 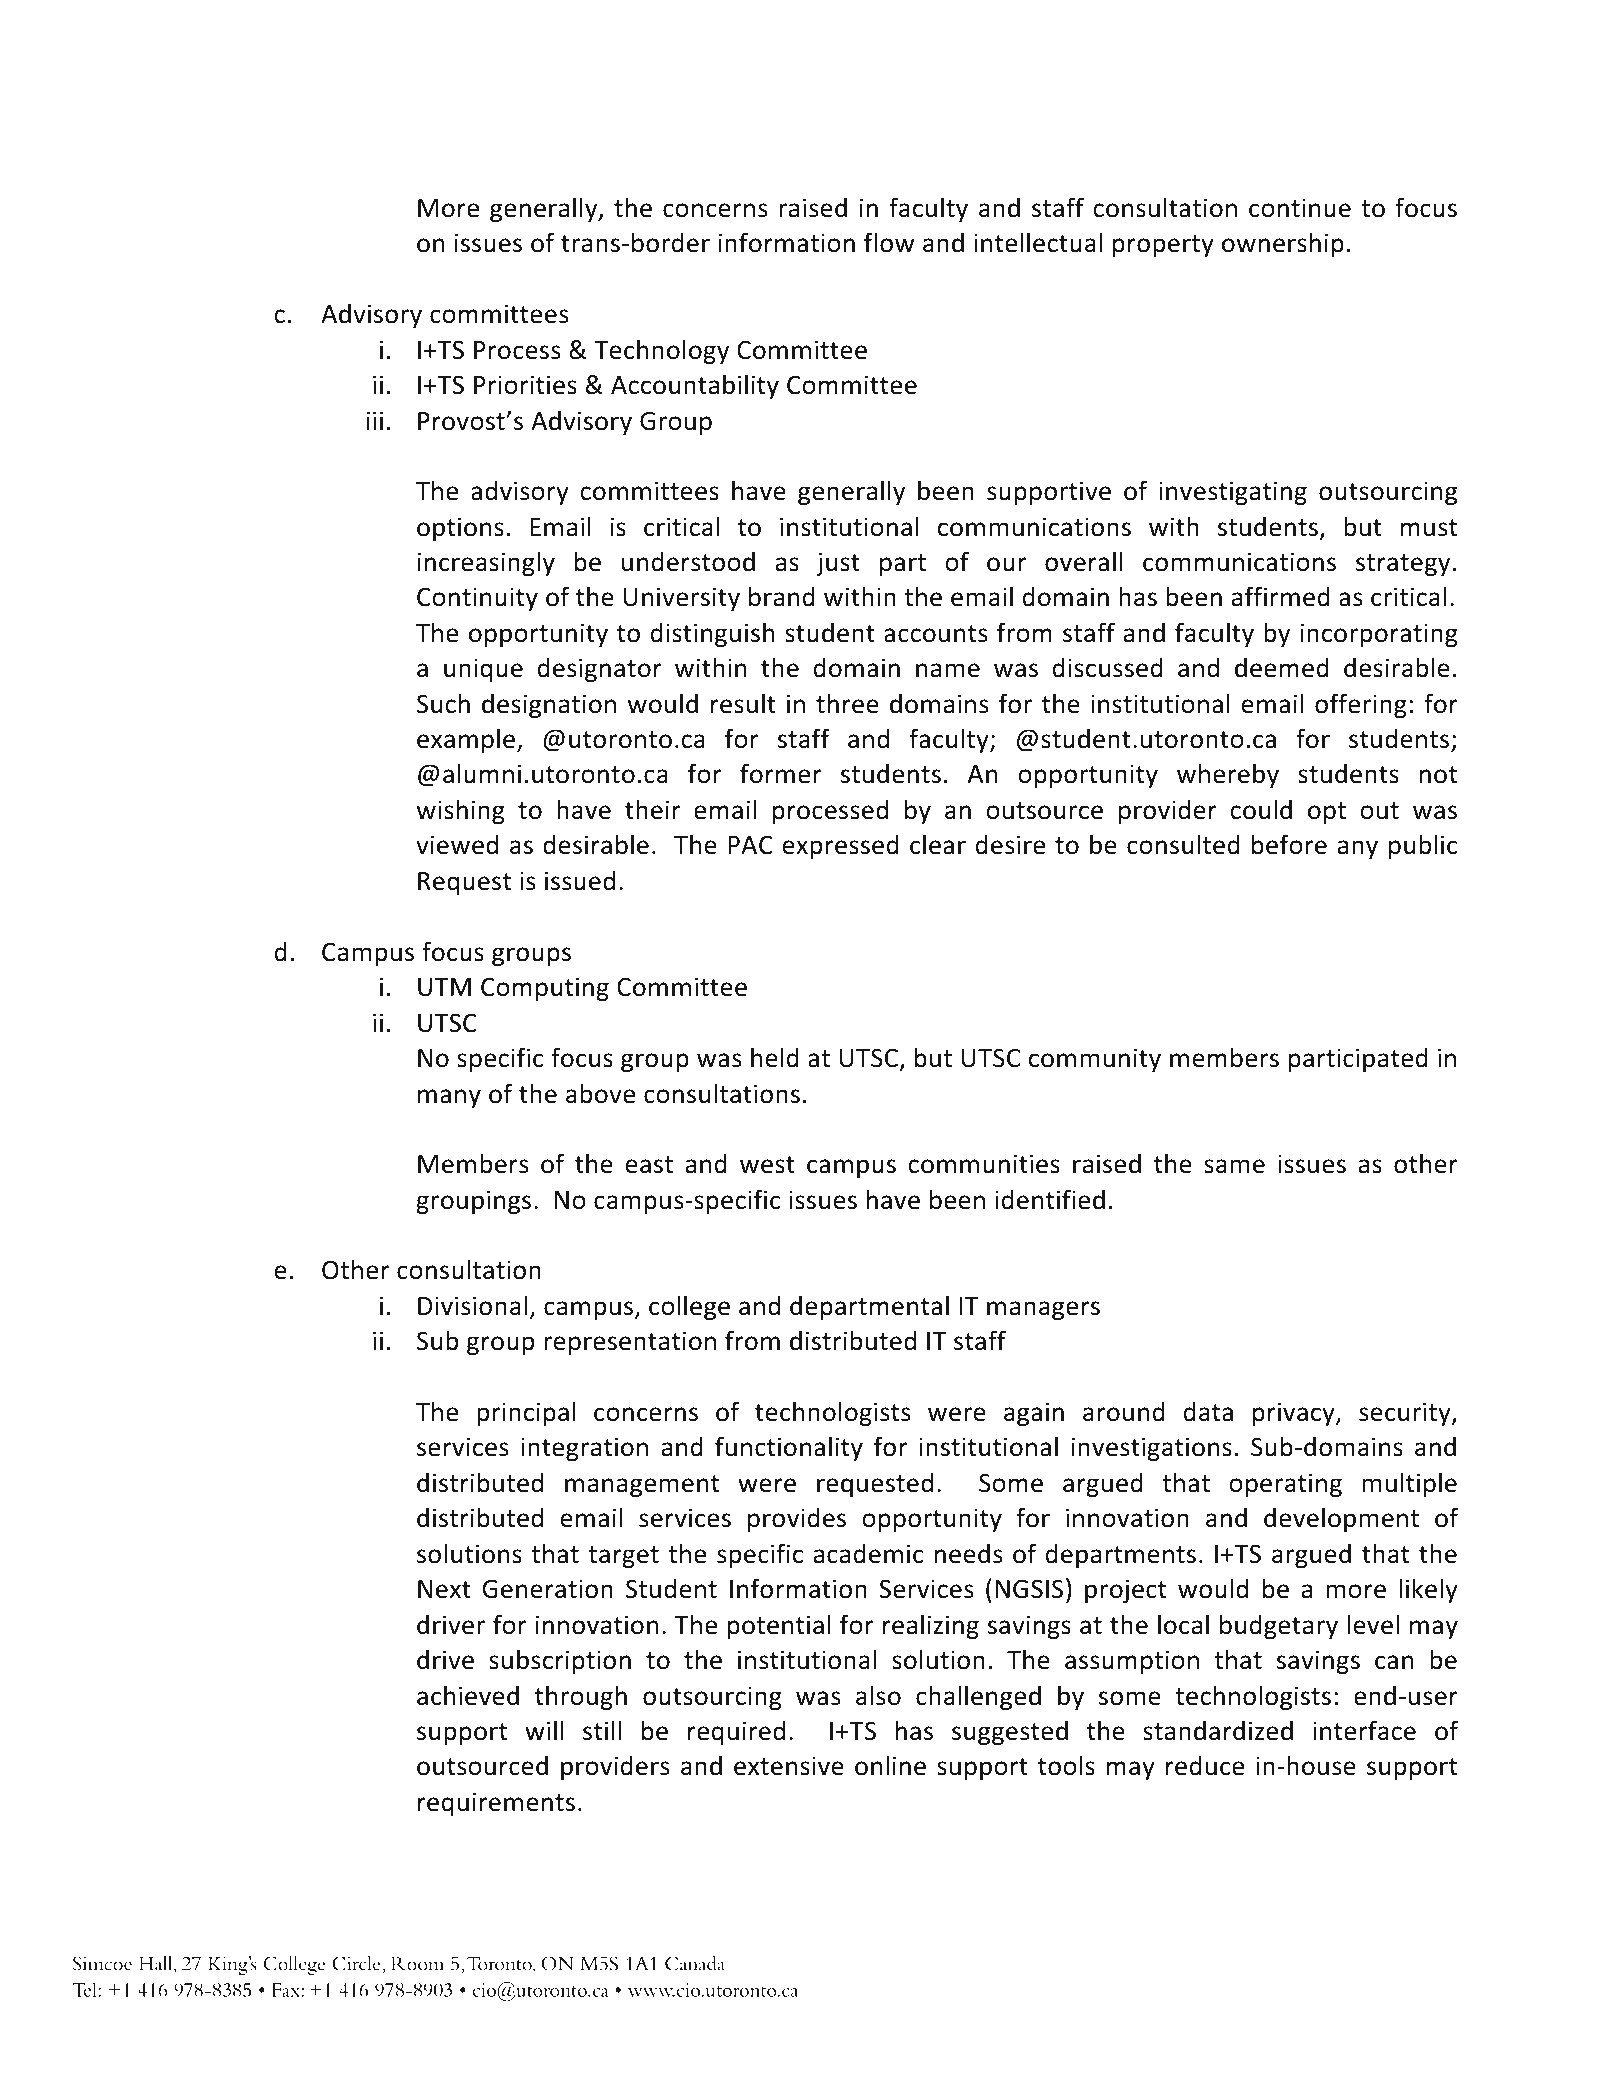 What do you see at coordinates (1283, 244) in the image?
I see `ownership` at bounding box center [1283, 244].
